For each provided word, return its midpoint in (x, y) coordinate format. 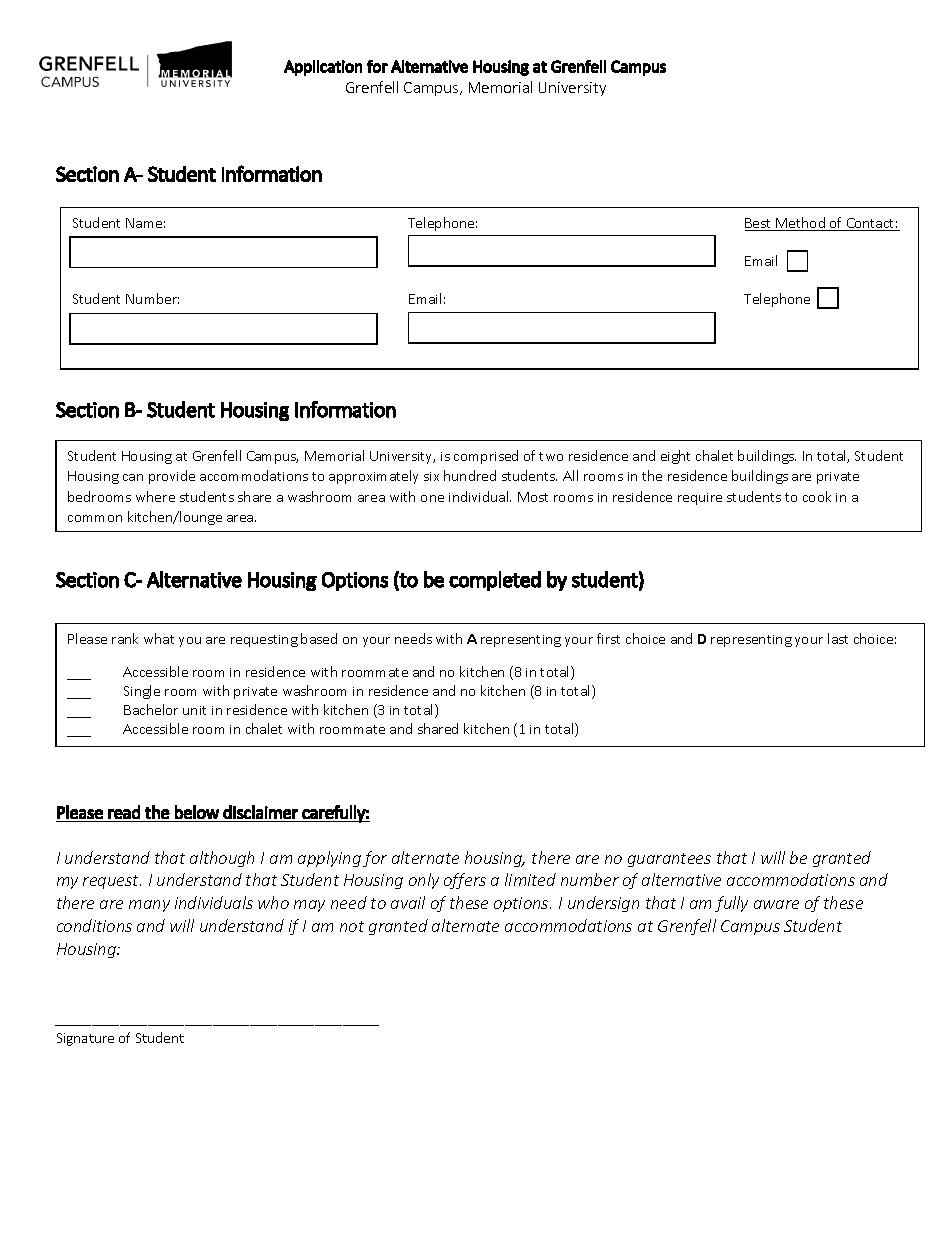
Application (323, 68)
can (133, 477)
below (197, 812)
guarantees (669, 860)
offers (465, 881)
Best (759, 224)
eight (675, 457)
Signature (85, 1039)
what (159, 638)
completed (495, 581)
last (838, 638)
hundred (470, 475)
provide (172, 477)
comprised (486, 457)
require (700, 499)
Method (800, 224)
